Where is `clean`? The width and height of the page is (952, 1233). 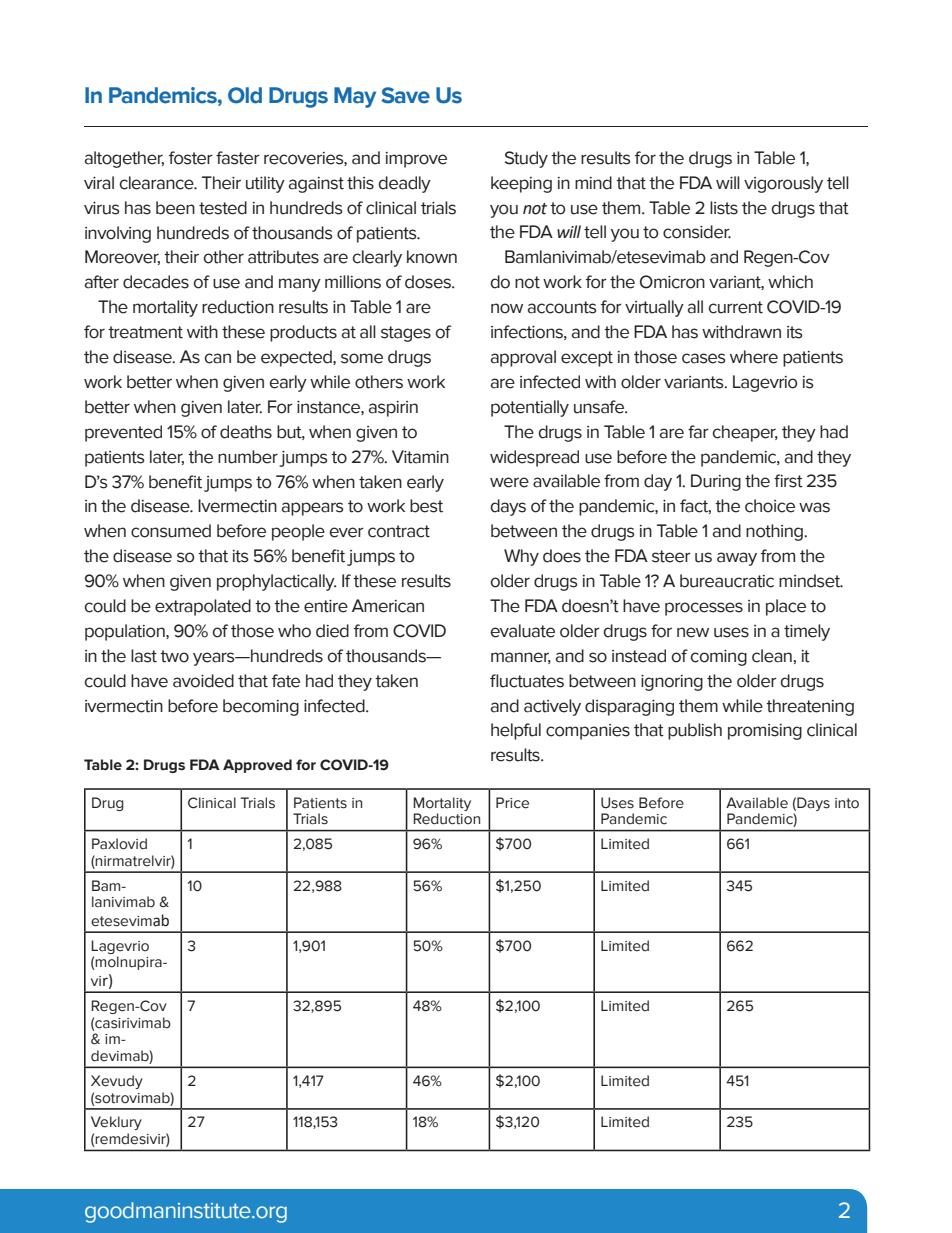
clean is located at coordinates (772, 656).
